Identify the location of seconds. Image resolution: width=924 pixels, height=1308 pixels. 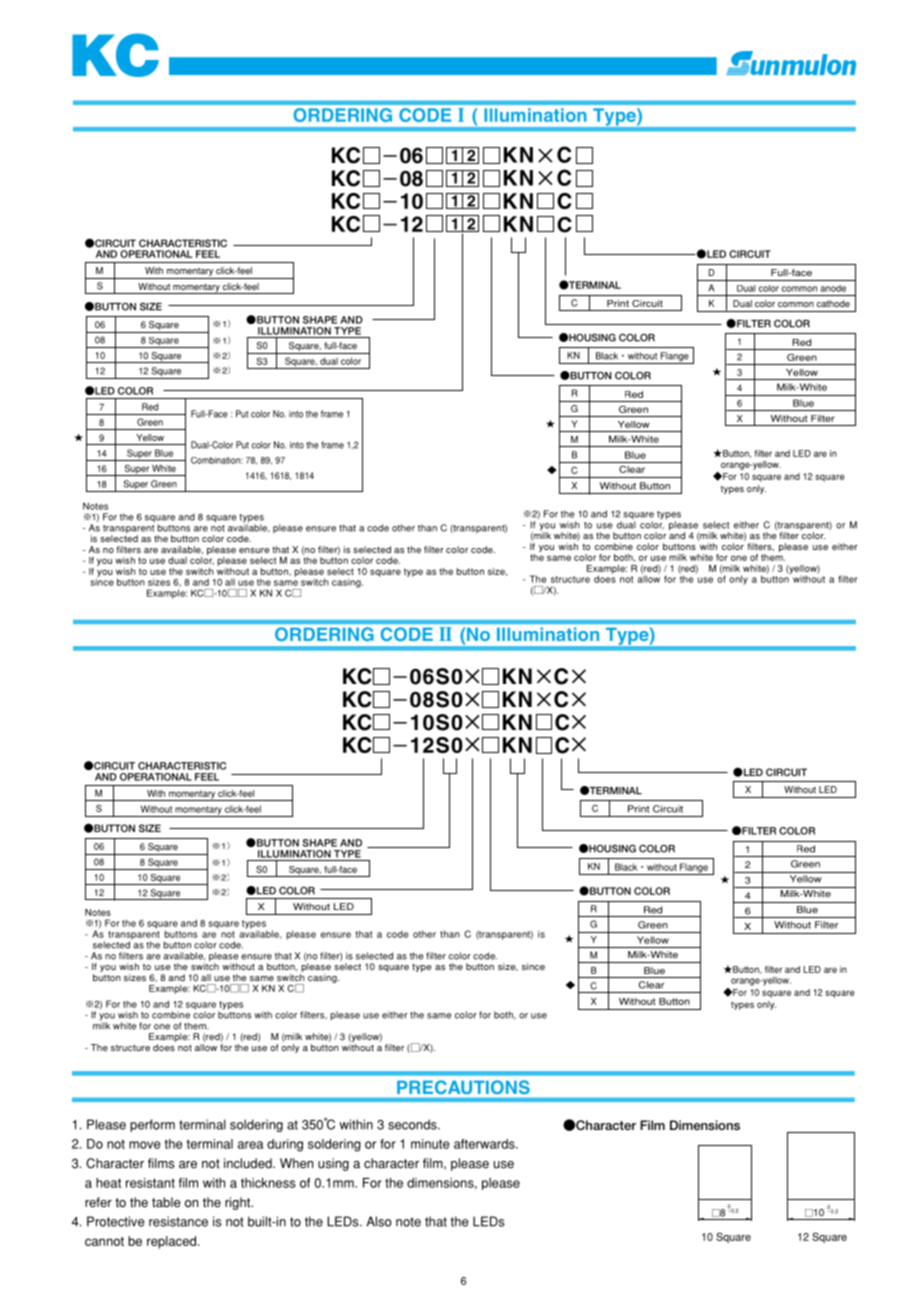
(413, 1124).
